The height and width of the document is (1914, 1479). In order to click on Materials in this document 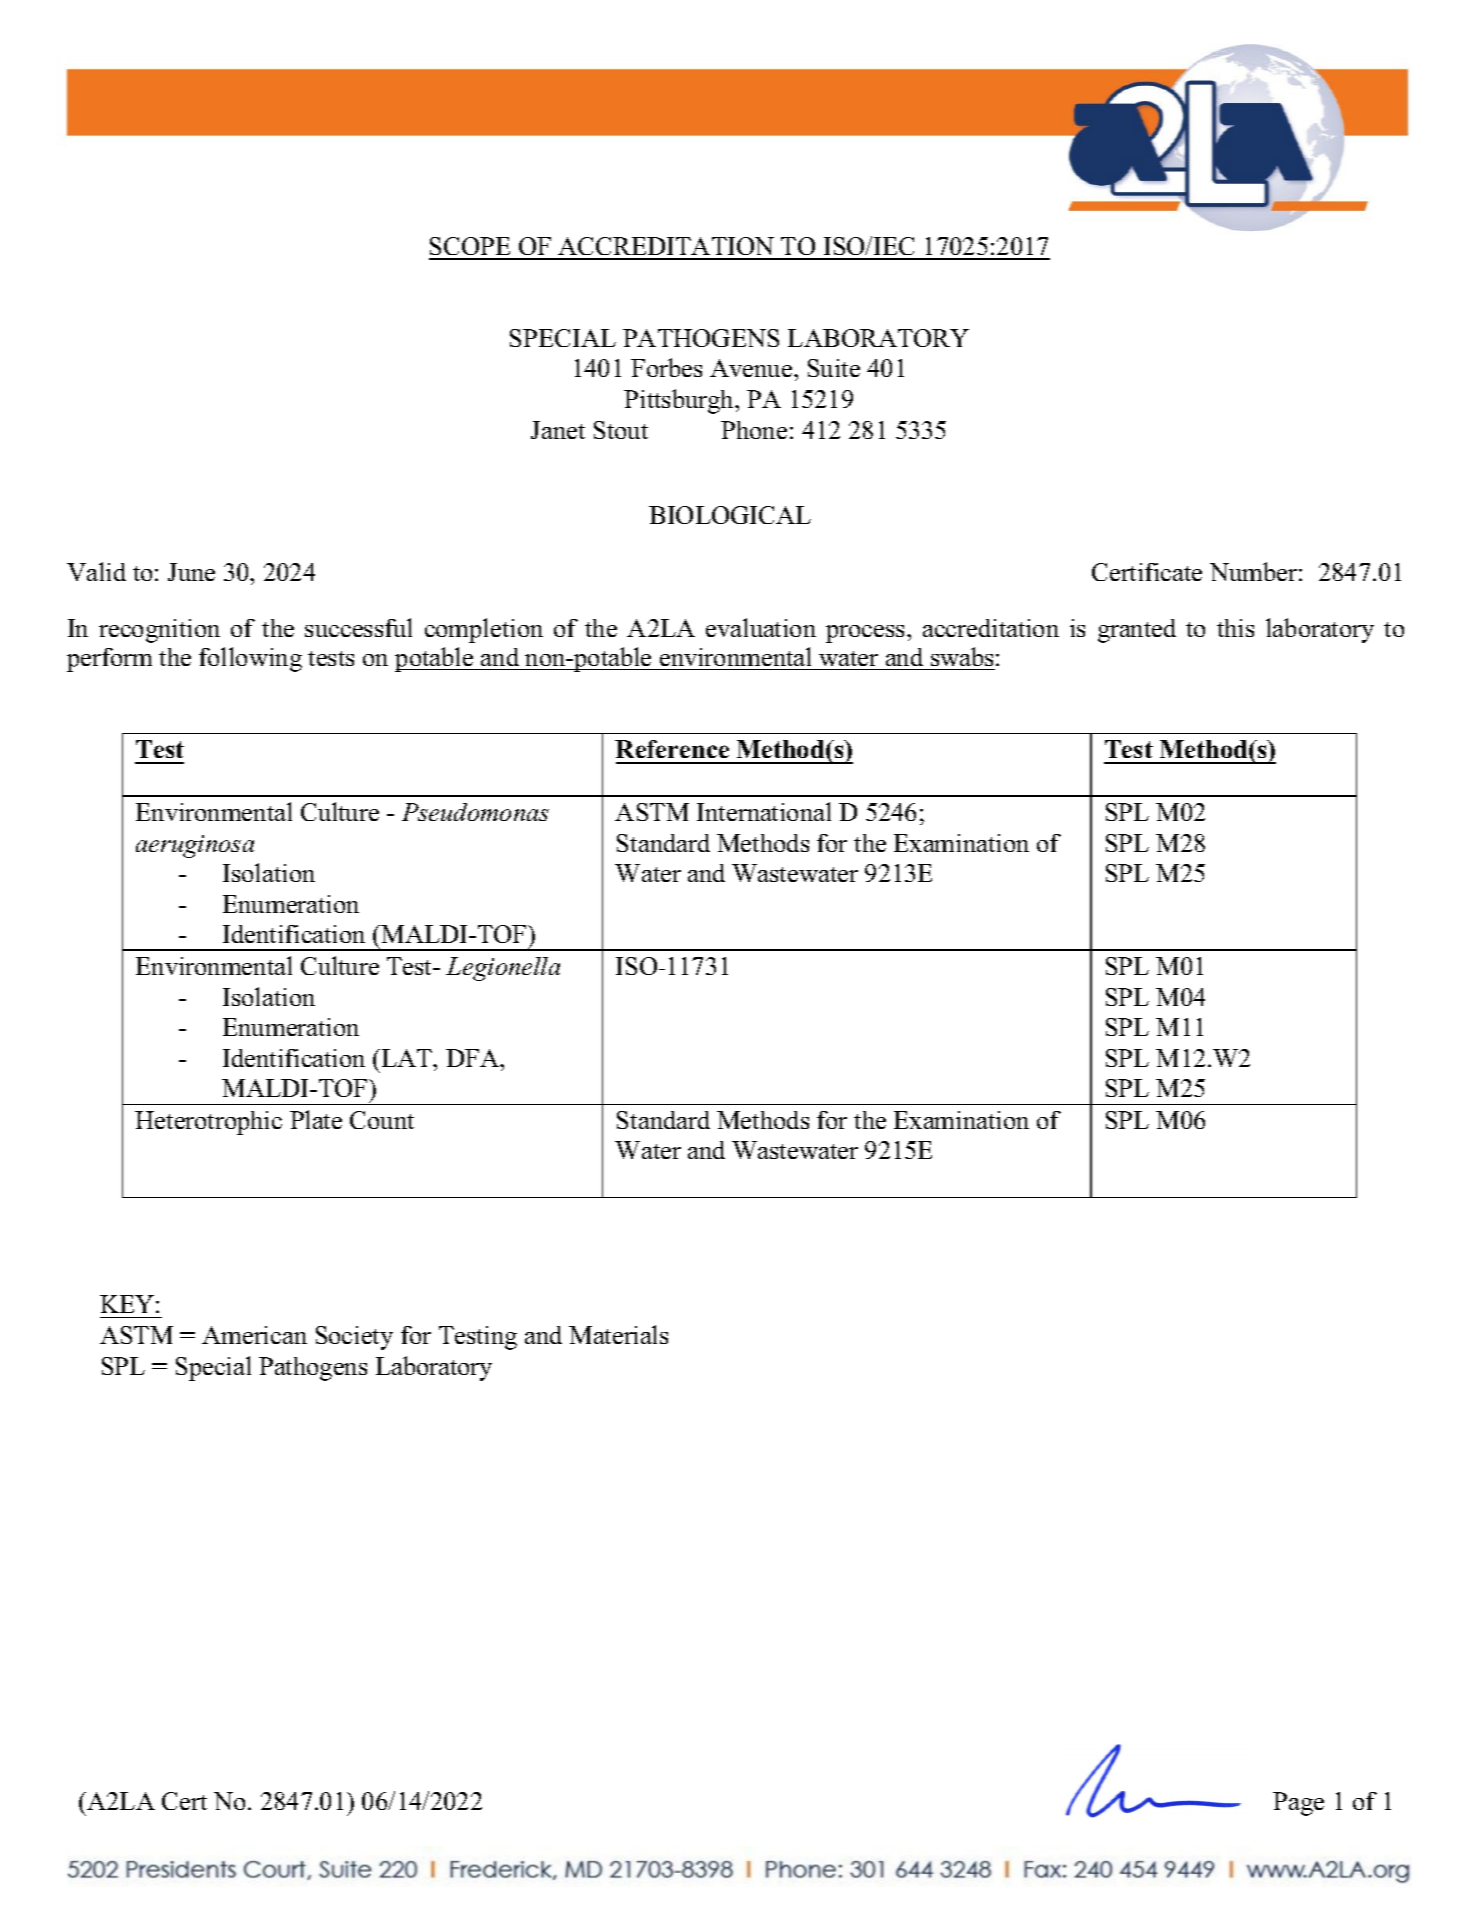, I will do `click(618, 1334)`.
